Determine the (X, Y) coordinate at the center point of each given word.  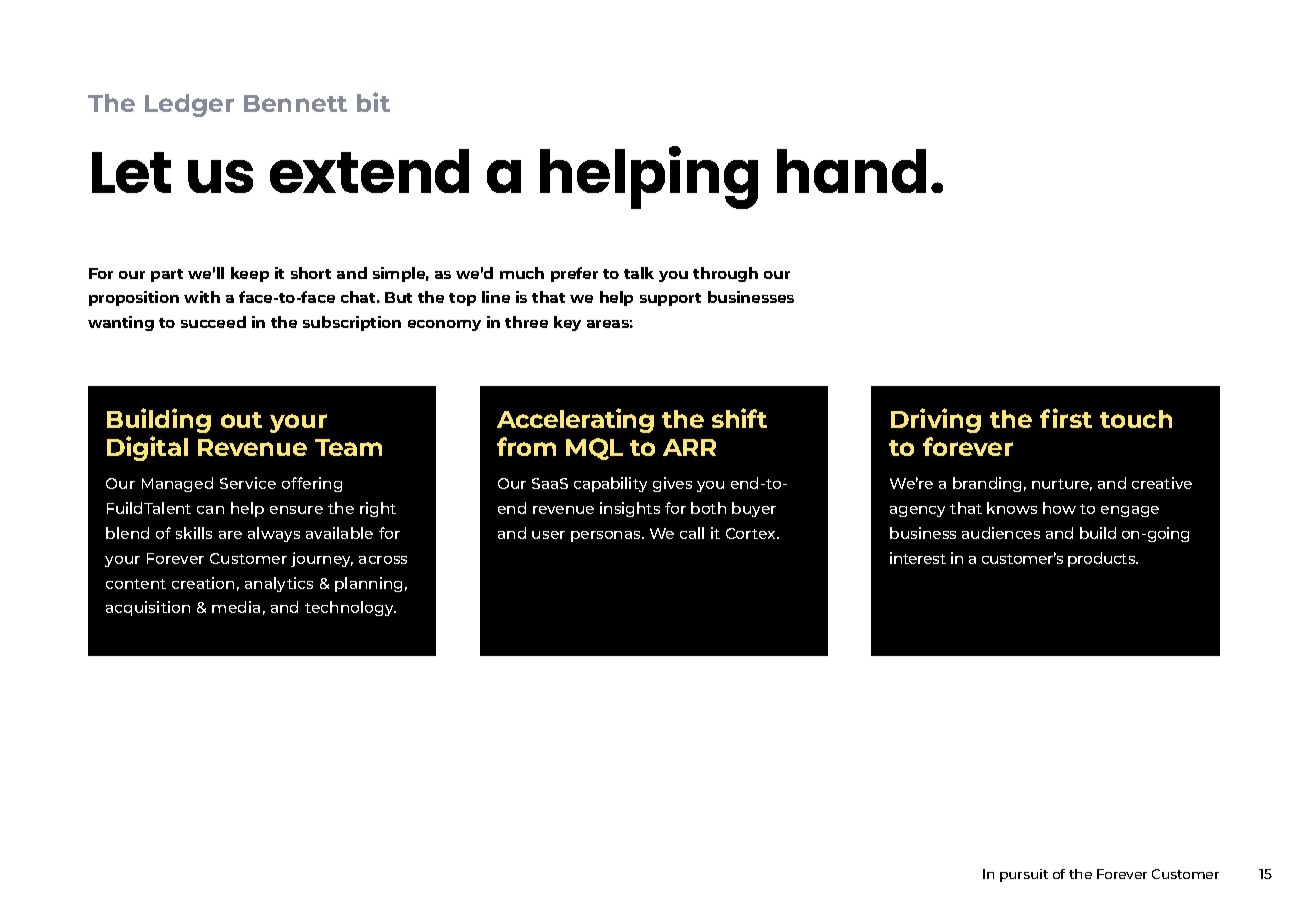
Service (248, 483)
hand (851, 171)
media (236, 607)
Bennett (295, 103)
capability (610, 484)
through (725, 274)
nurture (1062, 485)
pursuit (1024, 875)
